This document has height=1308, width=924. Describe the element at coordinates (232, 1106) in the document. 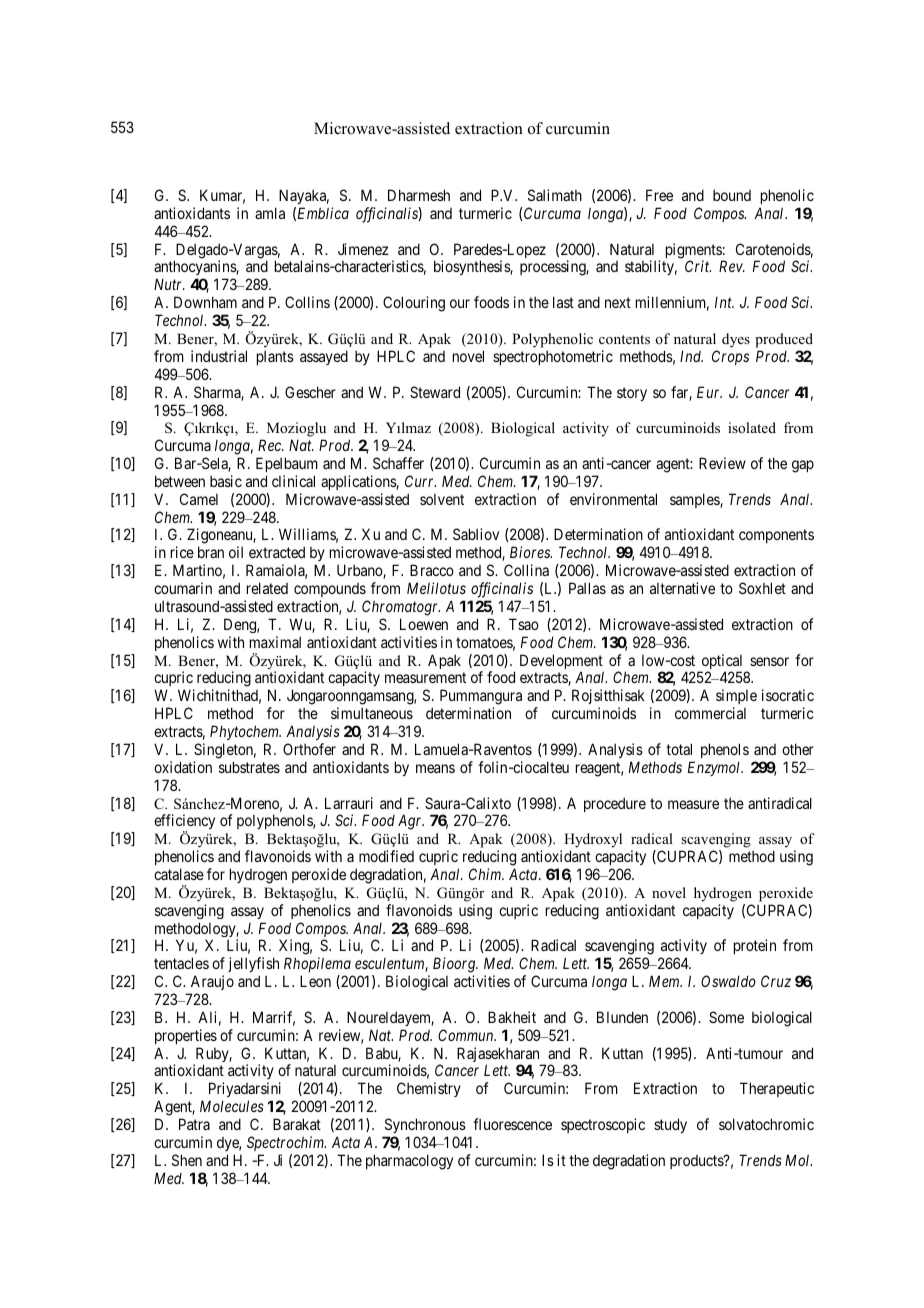

I see `Molecules` at that location.
